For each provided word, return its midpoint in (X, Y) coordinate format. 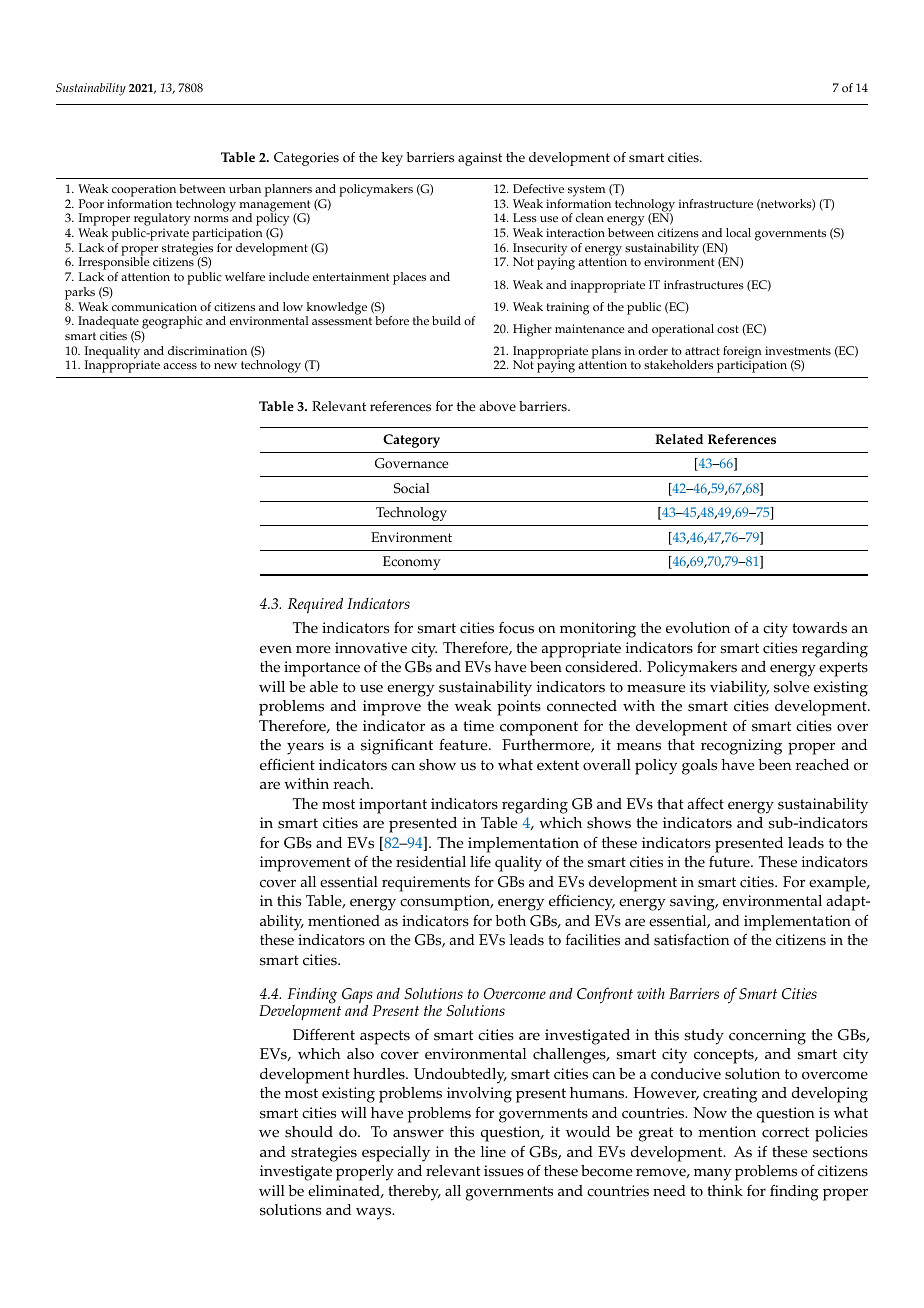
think (725, 1190)
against (480, 159)
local (738, 233)
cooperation (144, 190)
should (309, 1132)
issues (504, 1171)
